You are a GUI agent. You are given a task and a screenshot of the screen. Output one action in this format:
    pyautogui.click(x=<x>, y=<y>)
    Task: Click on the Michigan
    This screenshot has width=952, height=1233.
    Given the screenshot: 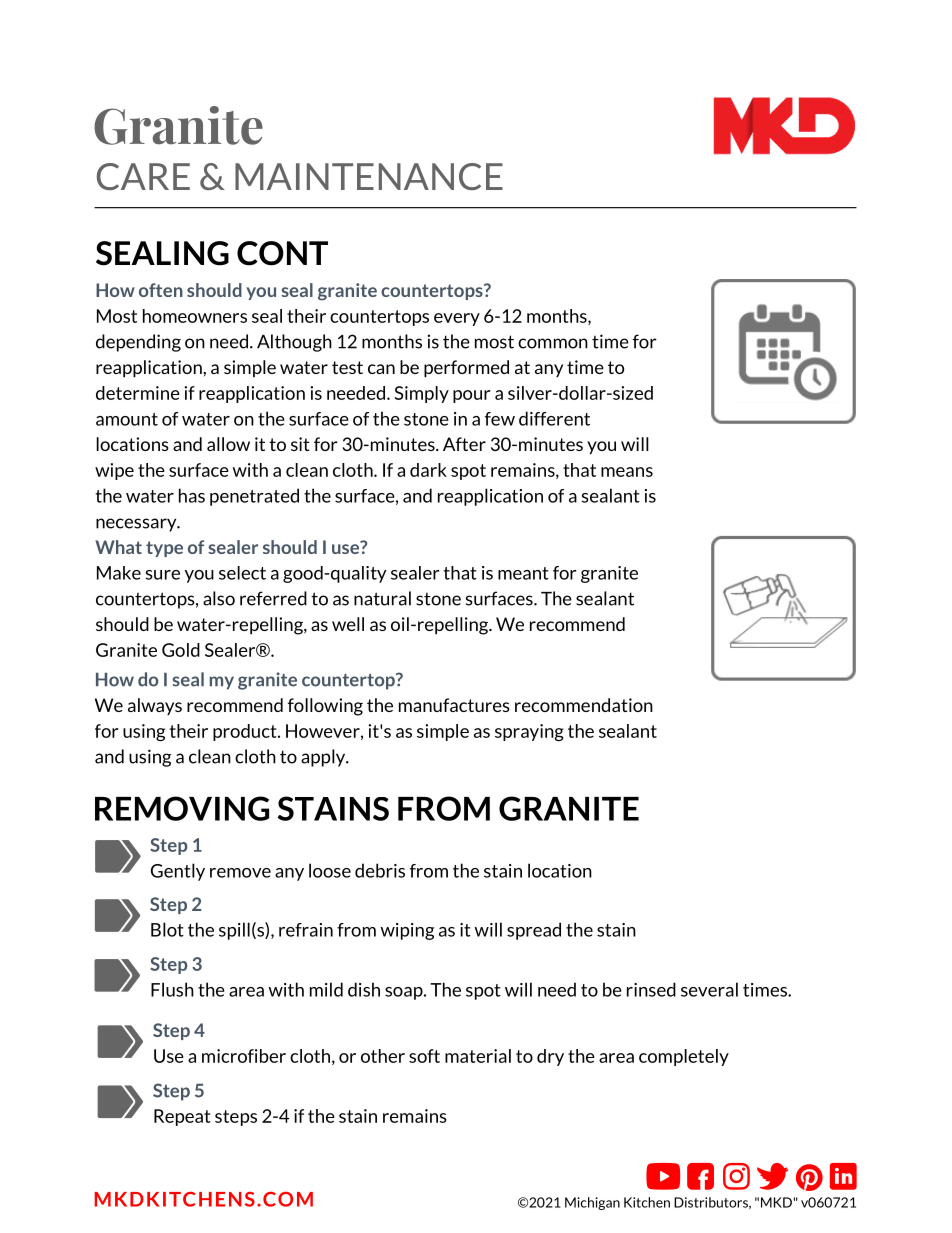 What is the action you would take?
    pyautogui.click(x=592, y=1203)
